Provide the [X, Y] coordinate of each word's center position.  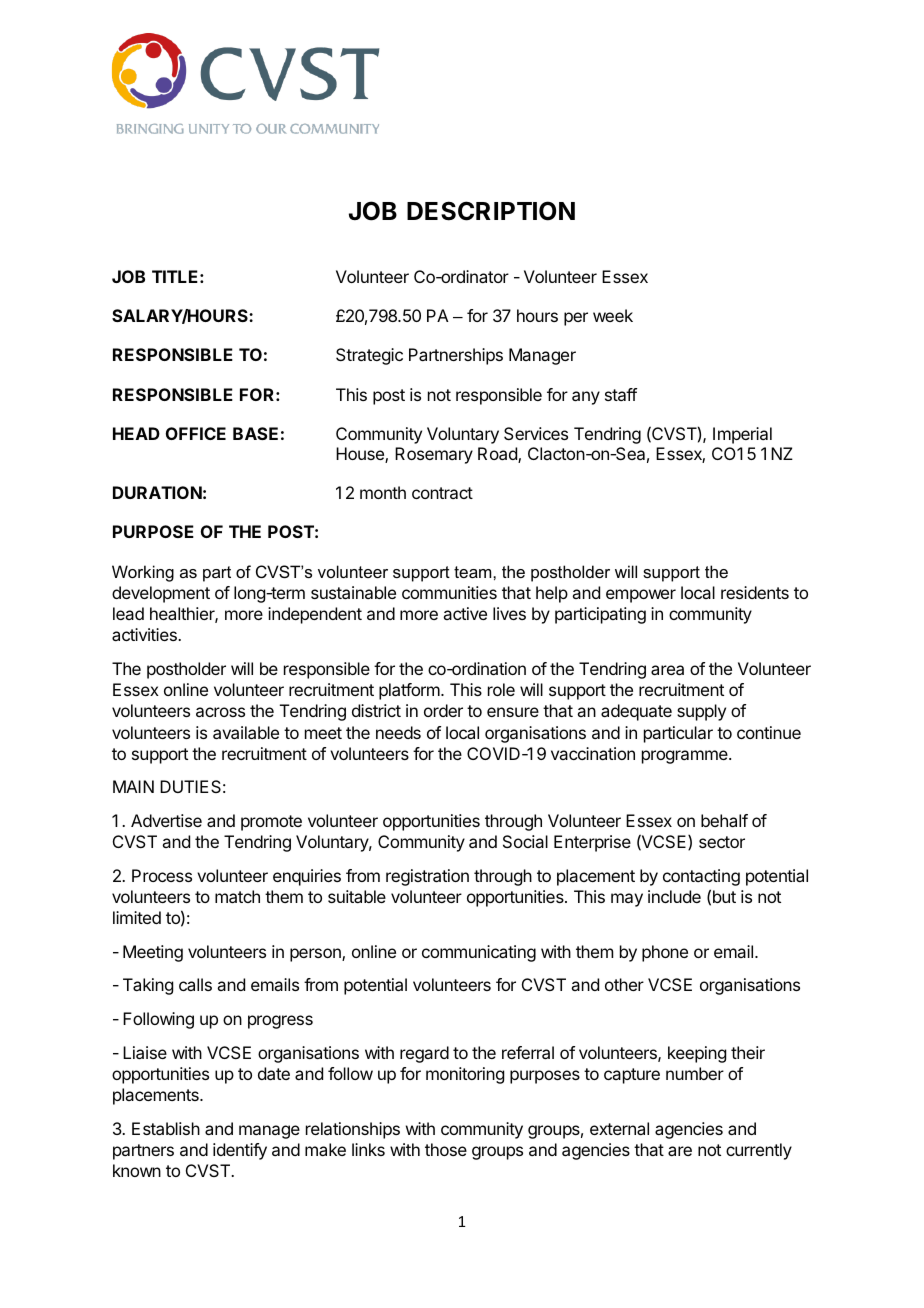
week [613, 315]
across [220, 712]
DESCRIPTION [491, 211]
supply [701, 712]
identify [240, 1151]
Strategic [369, 356]
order [443, 710]
